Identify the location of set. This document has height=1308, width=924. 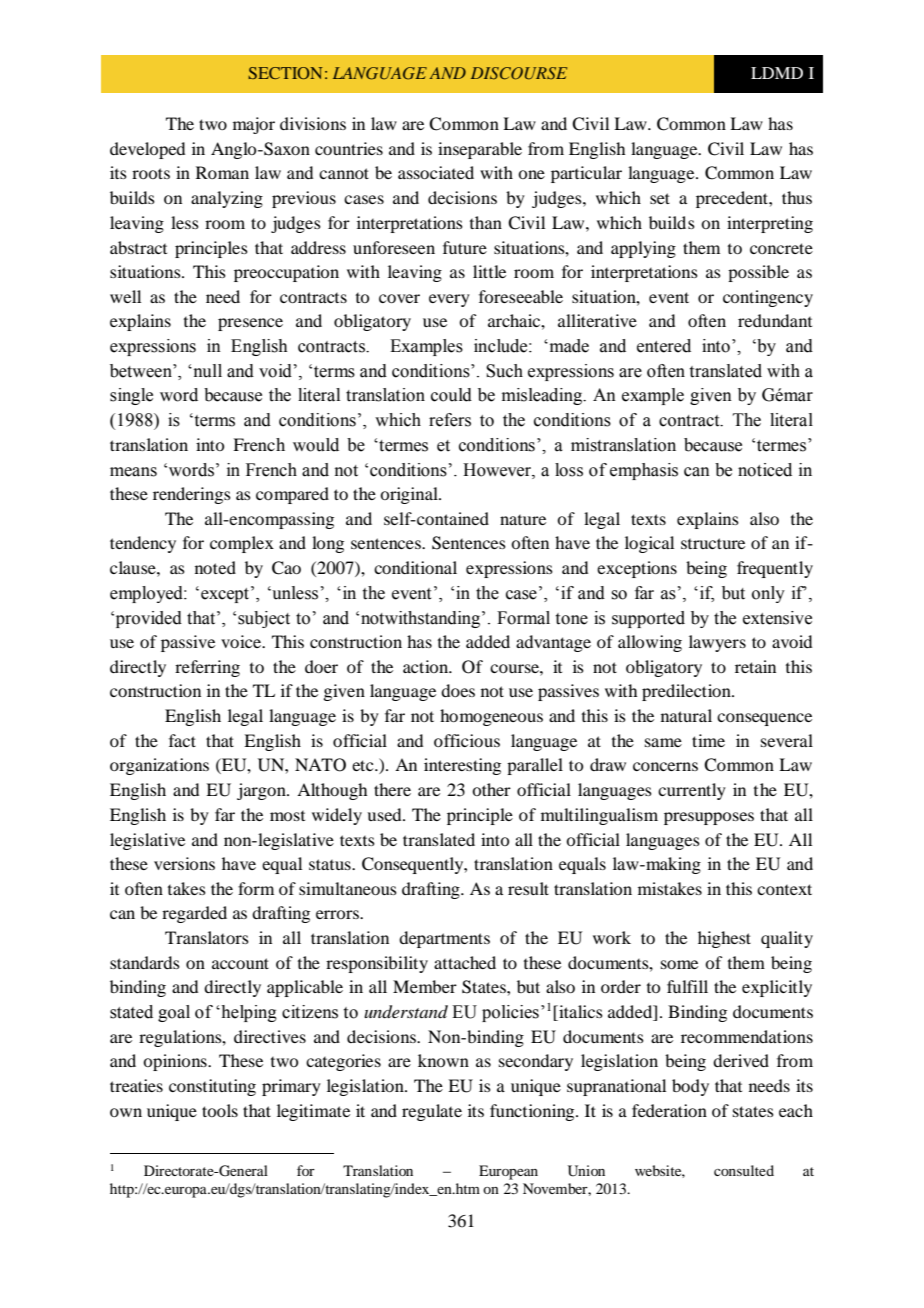
(660, 198).
